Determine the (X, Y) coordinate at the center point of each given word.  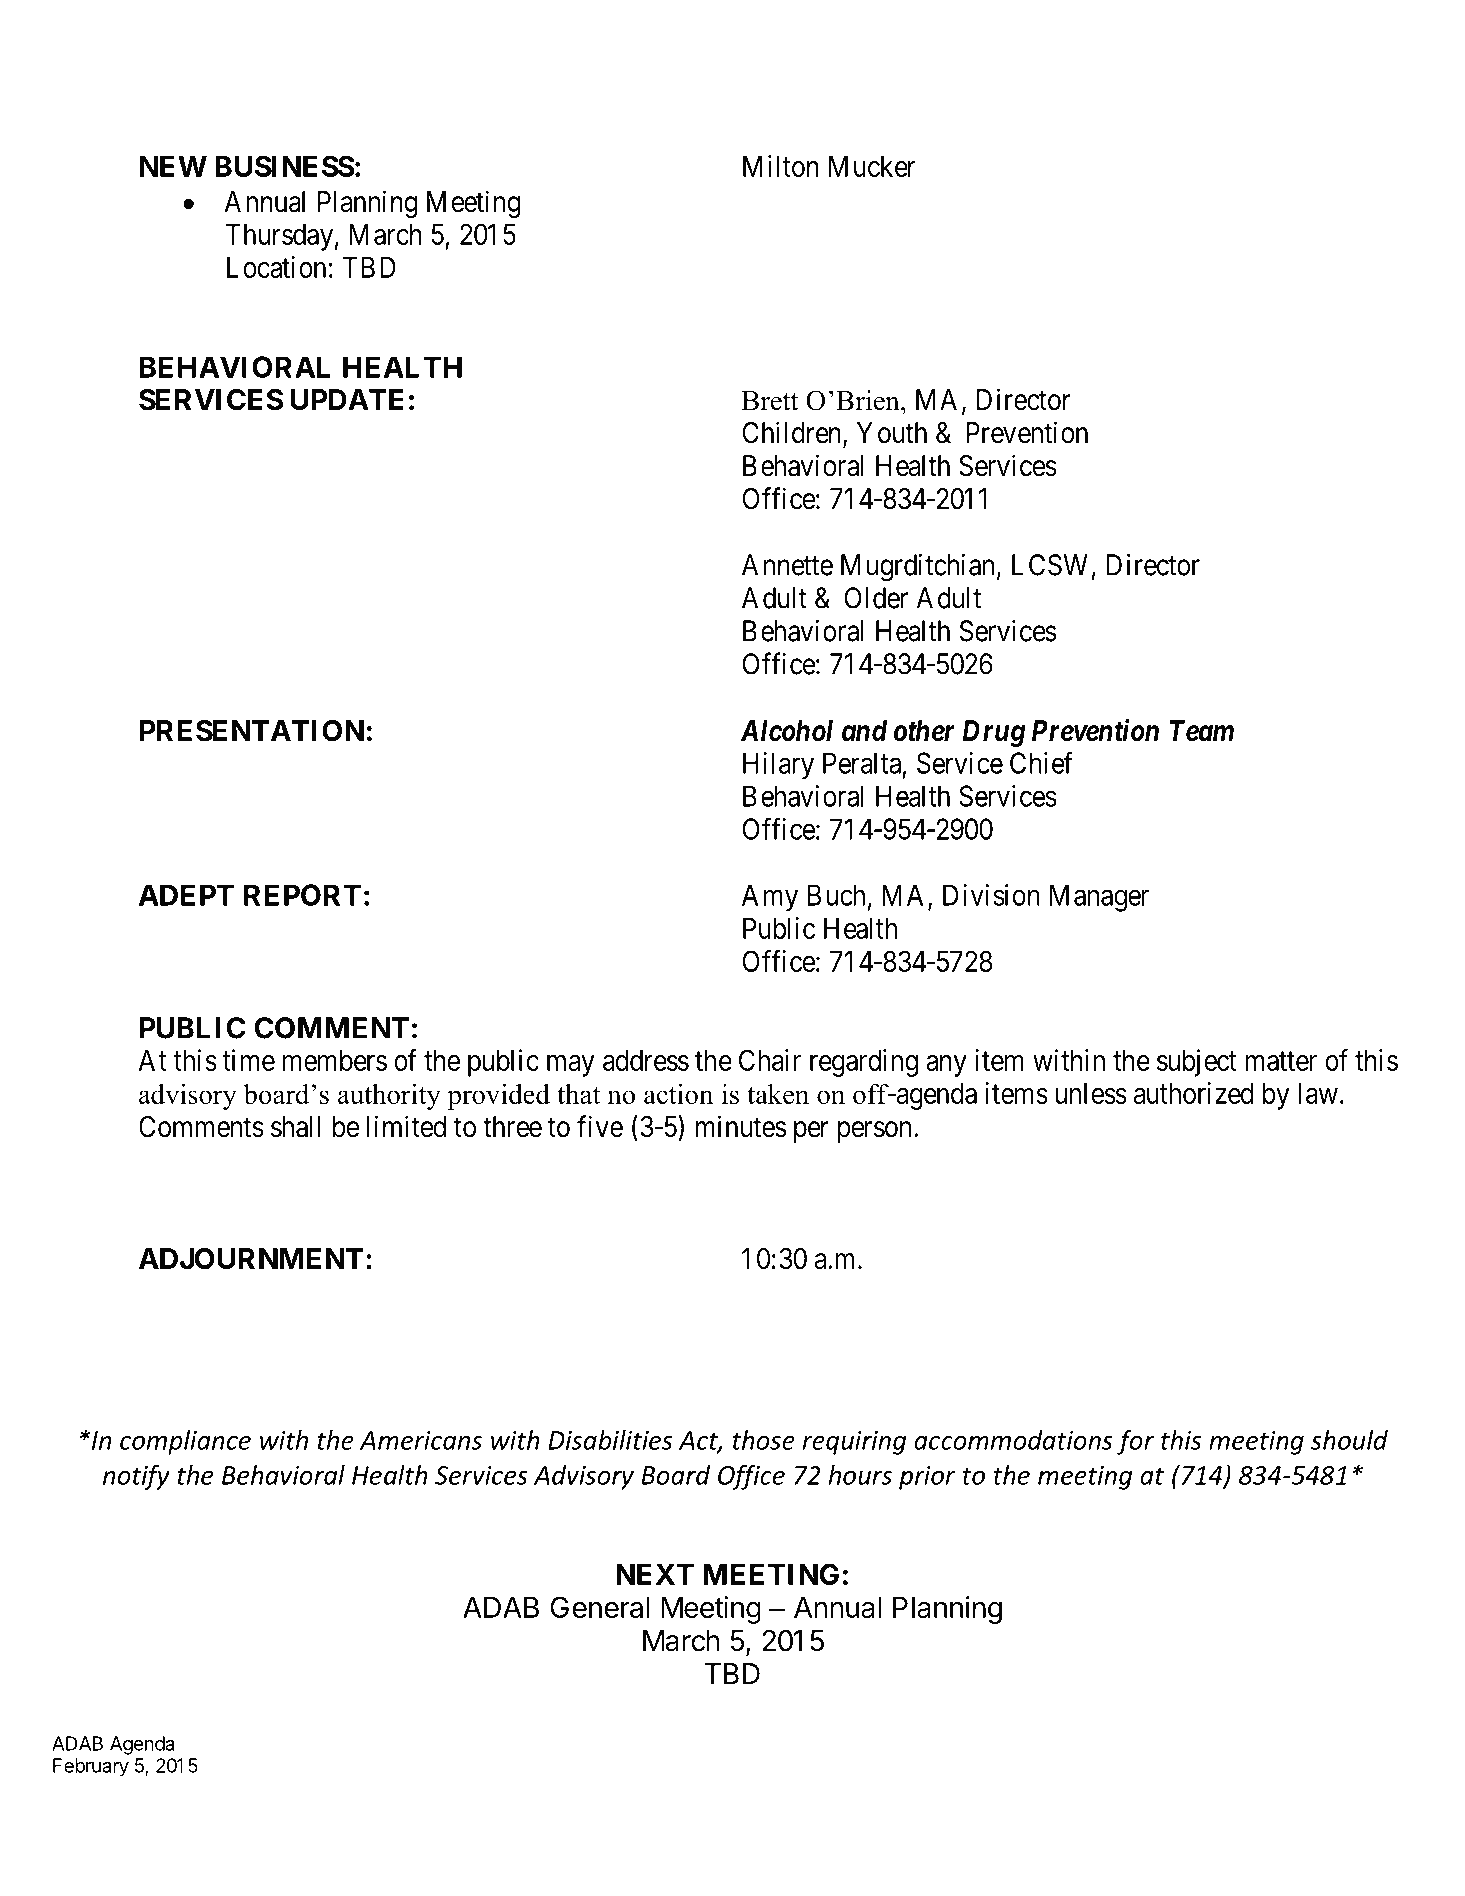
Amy (770, 898)
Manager (1099, 898)
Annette (787, 565)
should (1349, 1440)
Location (276, 267)
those (764, 1440)
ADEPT (186, 895)
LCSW (1050, 565)
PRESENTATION (252, 731)
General (600, 1607)
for (1135, 1442)
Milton (781, 166)
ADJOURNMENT (251, 1259)
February (91, 1767)
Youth (892, 433)
